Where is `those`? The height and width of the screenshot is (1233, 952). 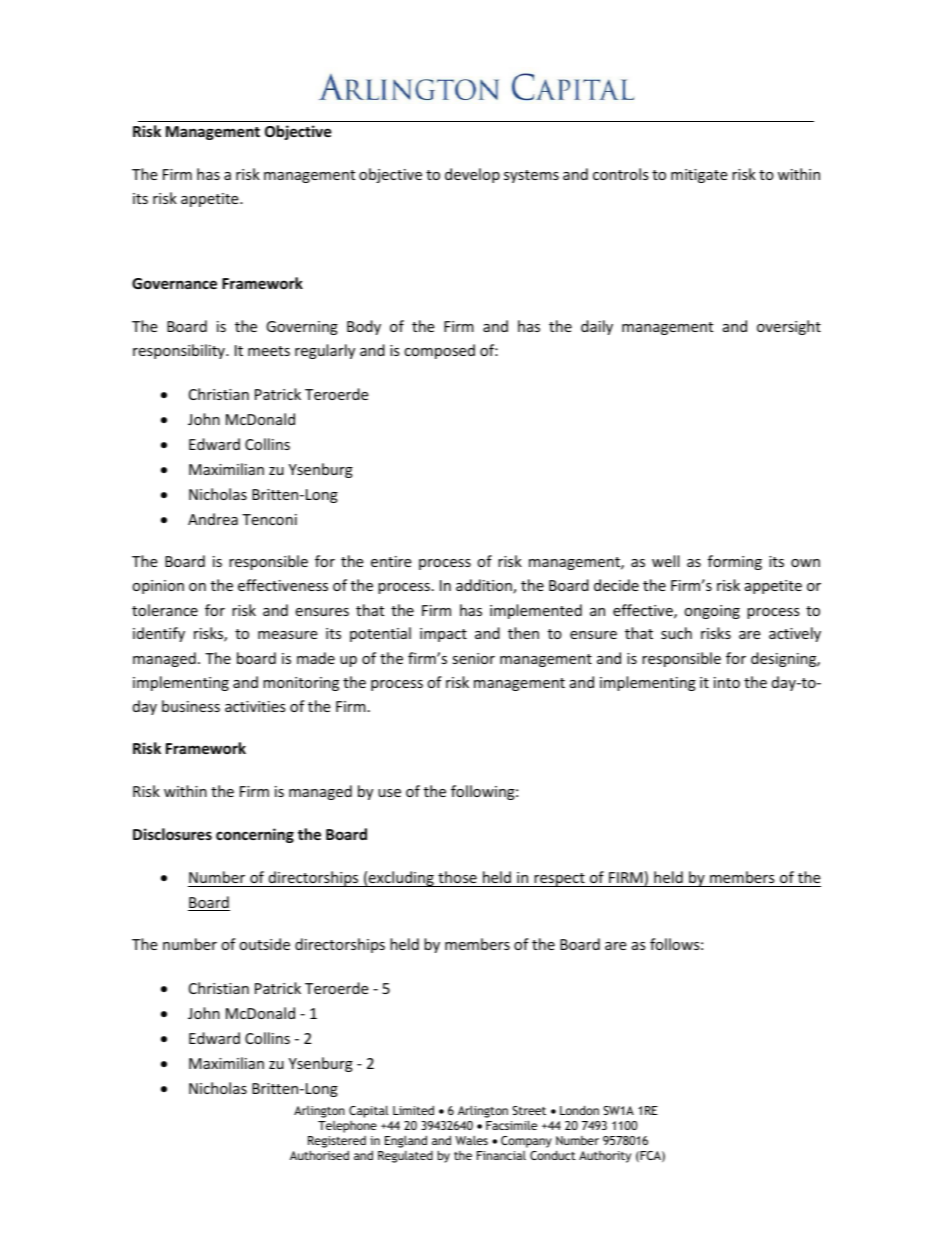 those is located at coordinates (457, 879).
